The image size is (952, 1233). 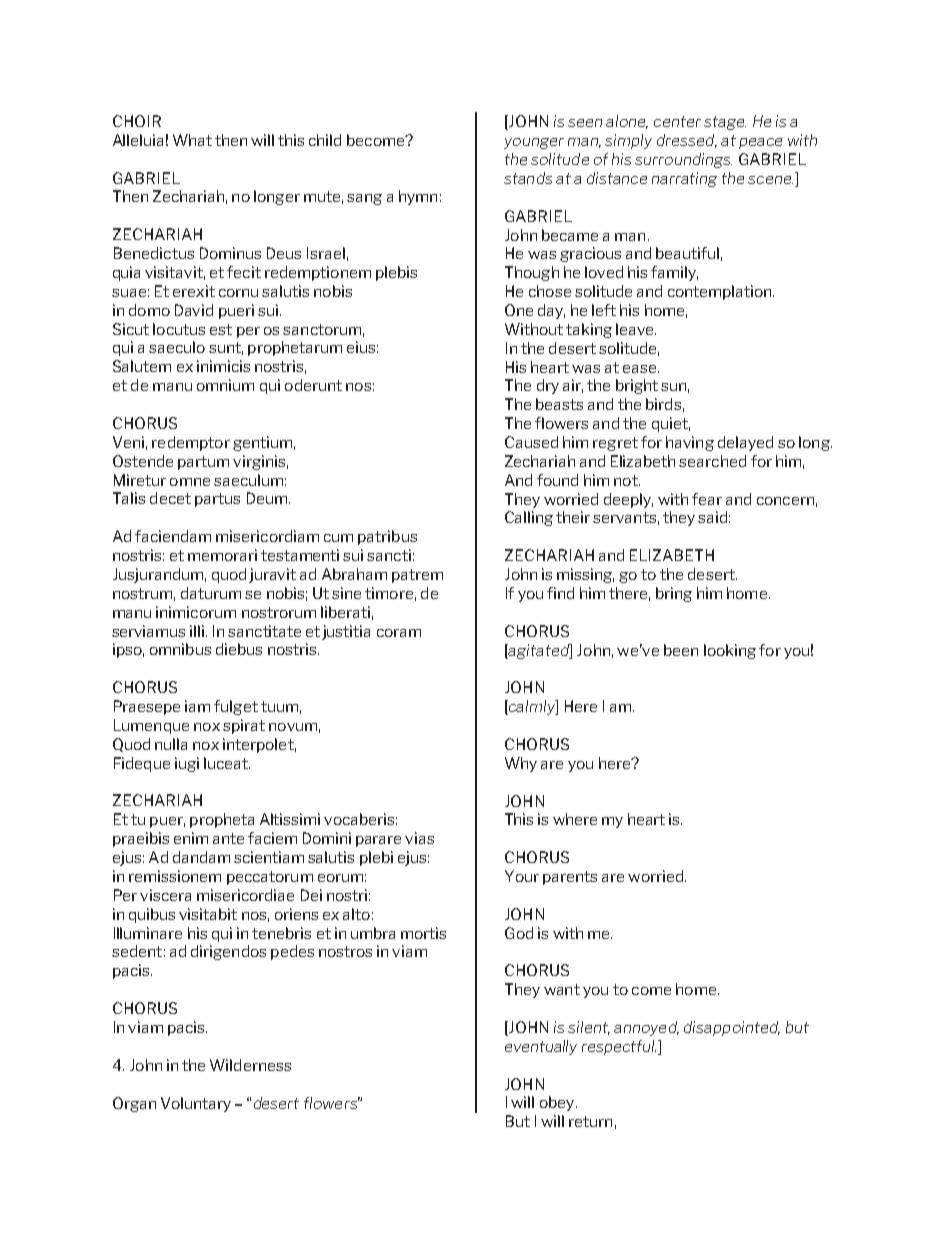 I want to click on eventually, so click(x=541, y=1047).
